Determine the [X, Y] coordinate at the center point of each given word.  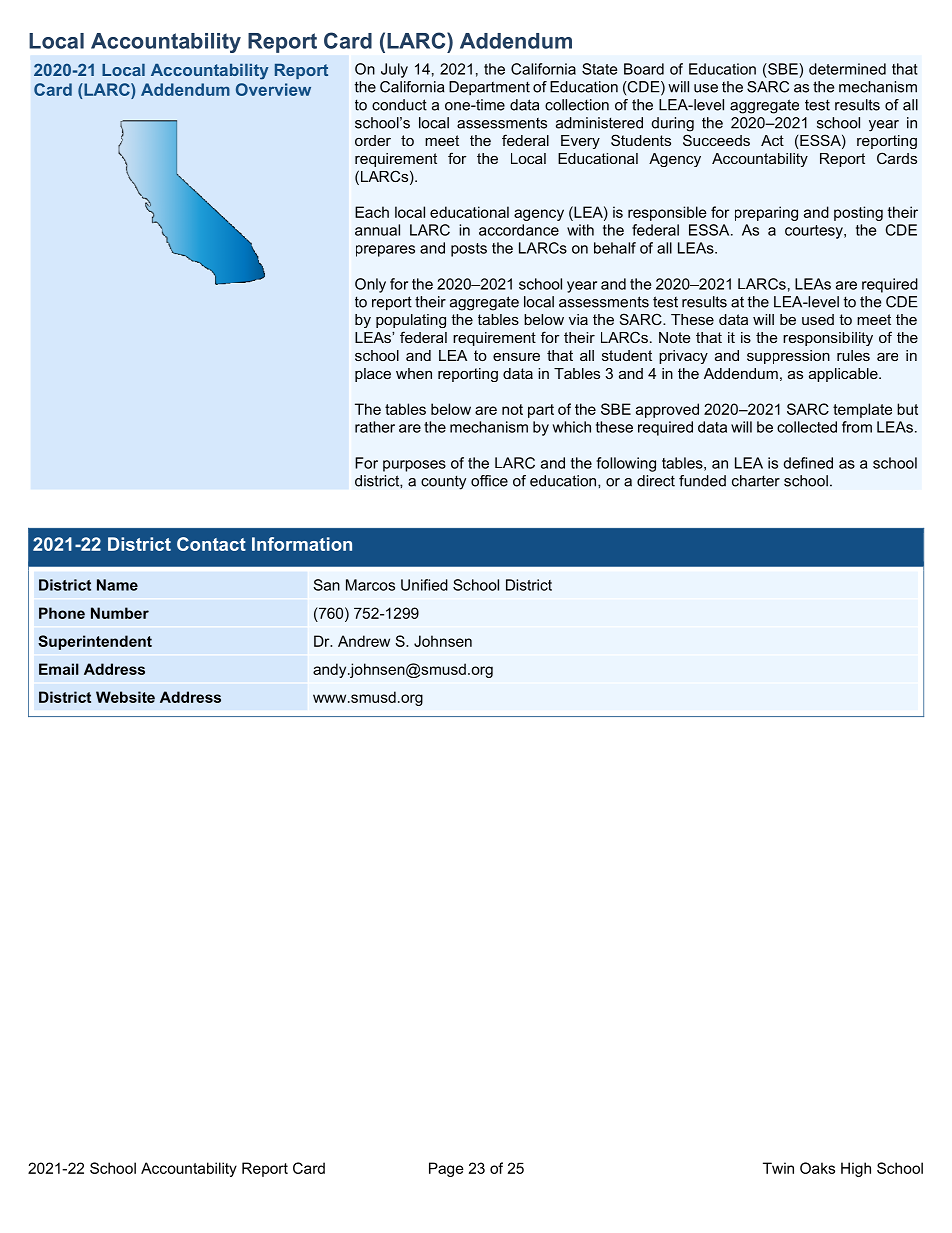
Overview [273, 89]
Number [120, 613]
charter [756, 481]
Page [446, 1169]
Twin [778, 1168]
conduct [399, 105]
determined [847, 69]
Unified [424, 585]
